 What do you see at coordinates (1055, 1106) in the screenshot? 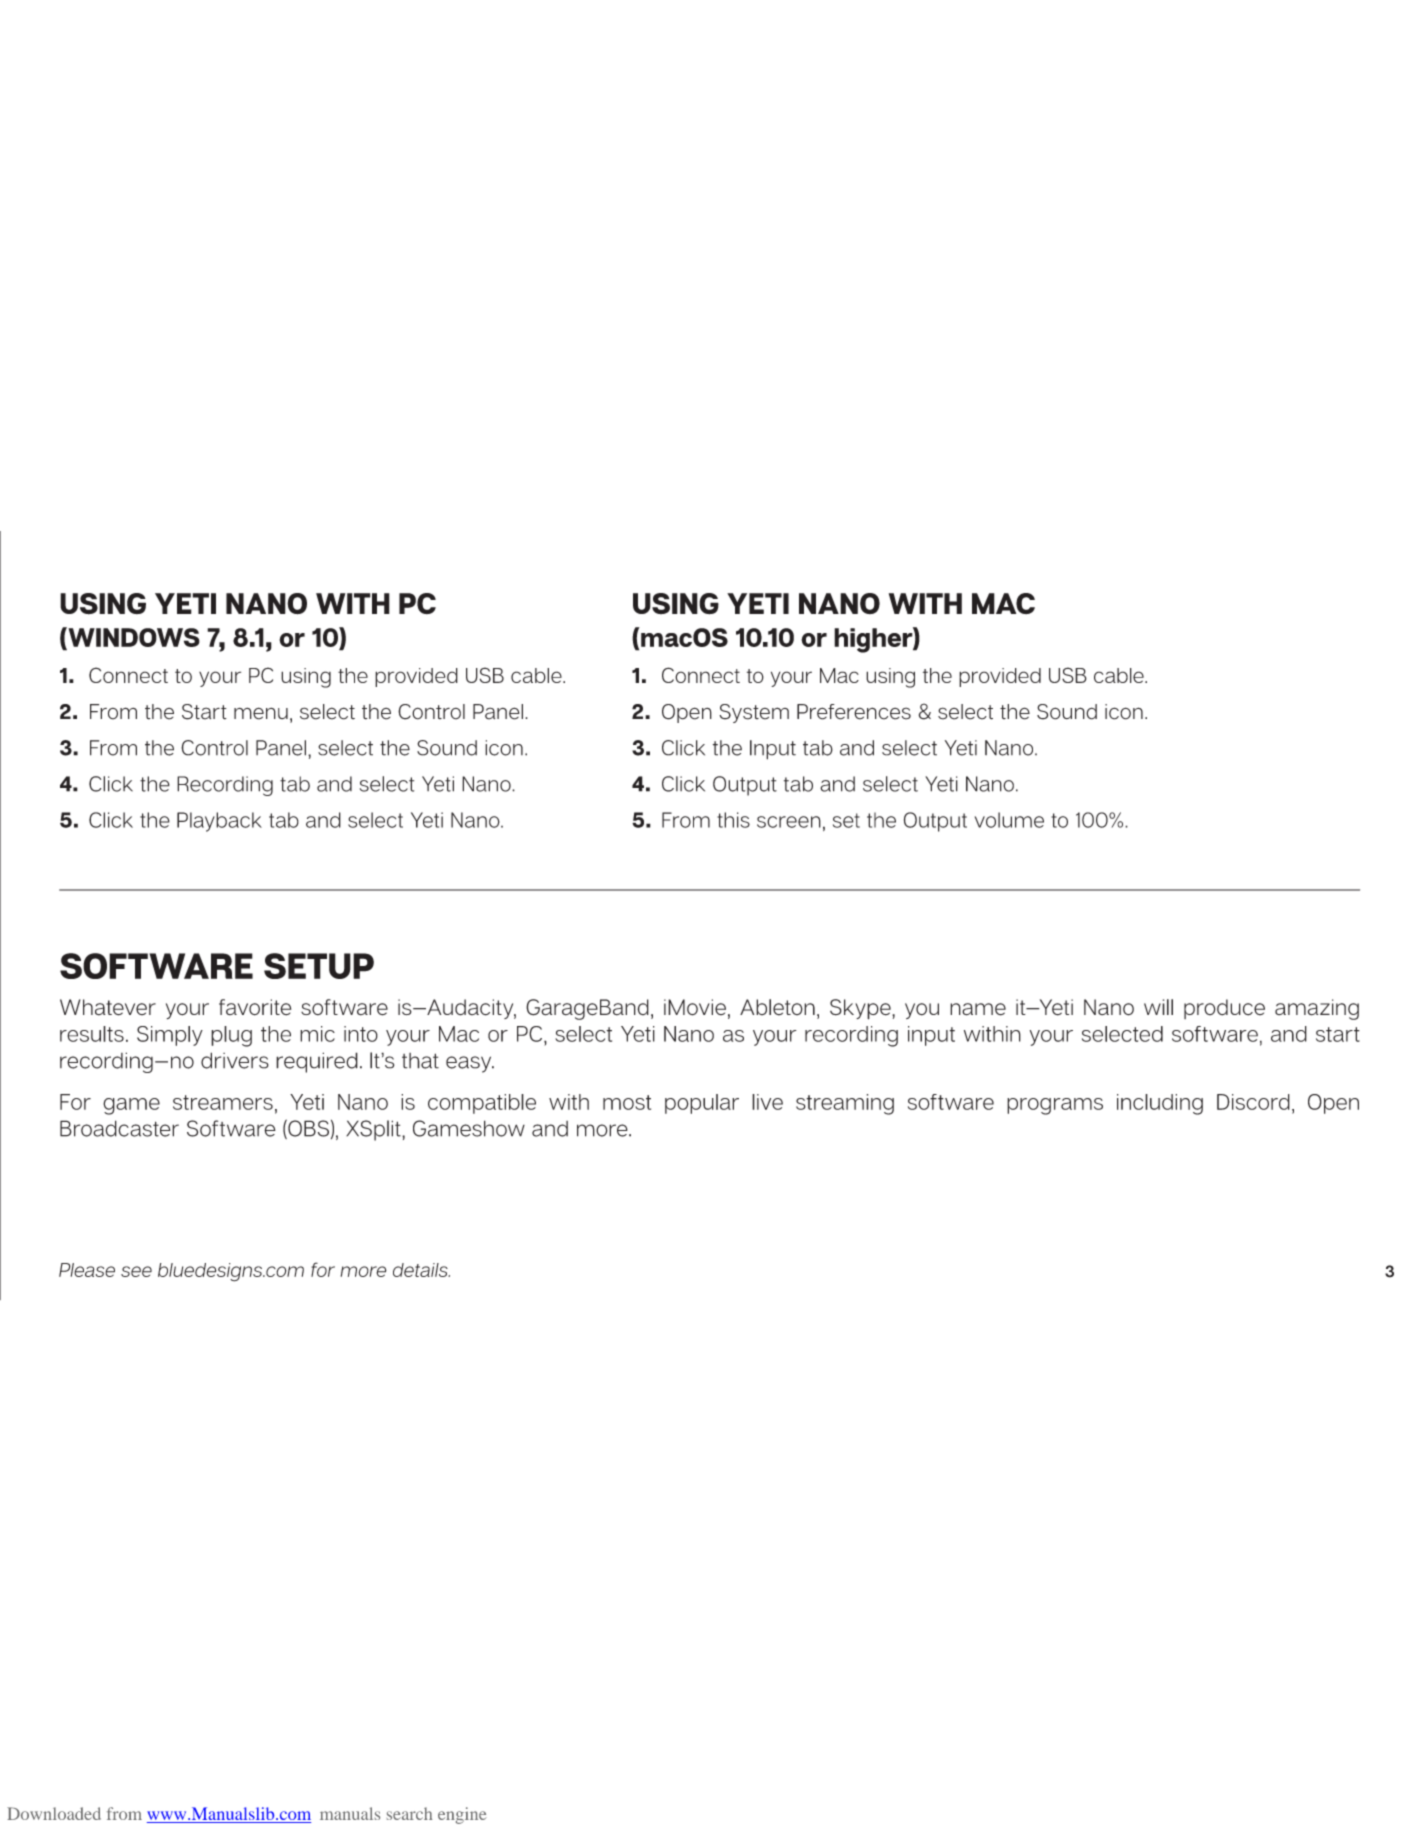
I see `programs` at bounding box center [1055, 1106].
